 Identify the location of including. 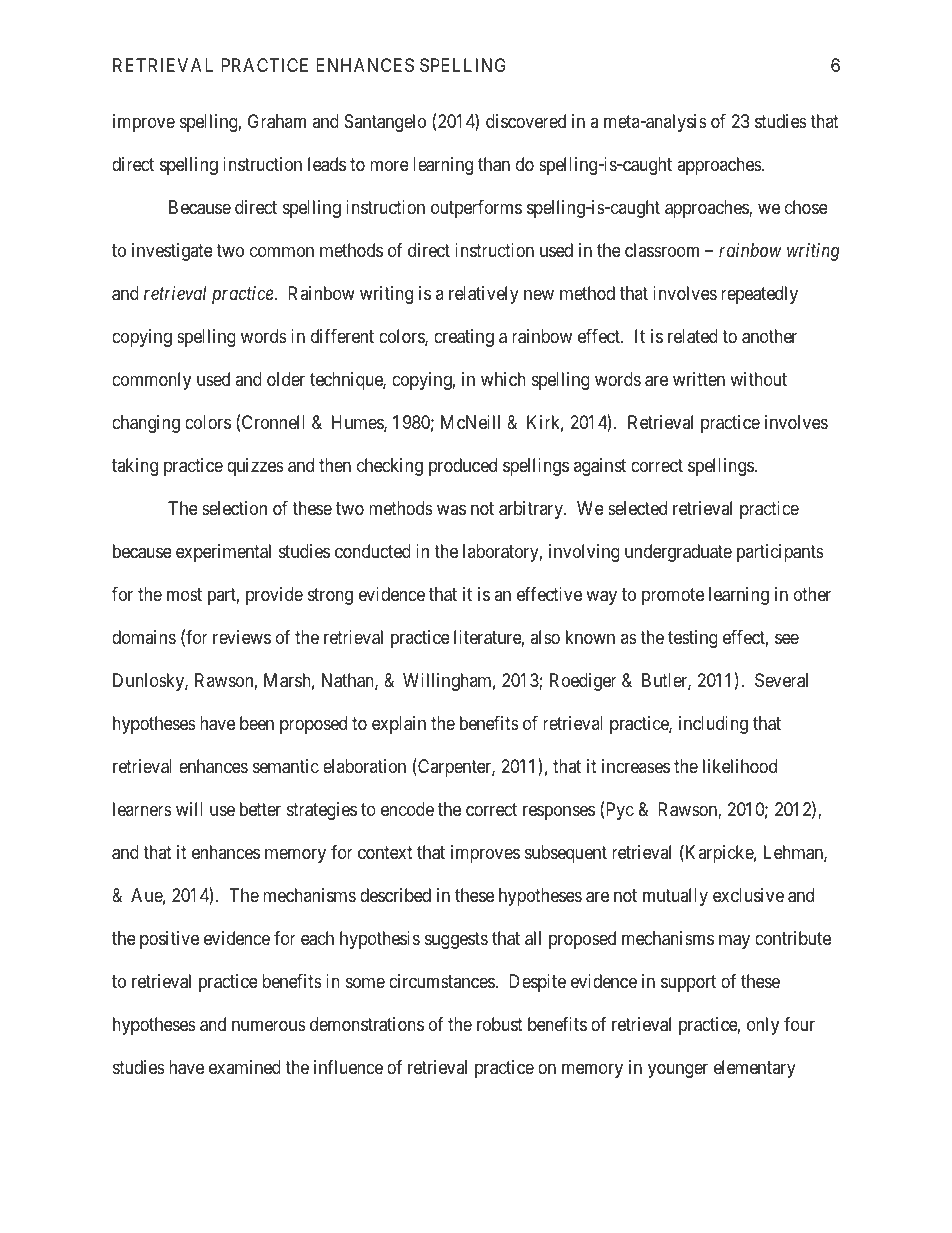
(713, 725).
